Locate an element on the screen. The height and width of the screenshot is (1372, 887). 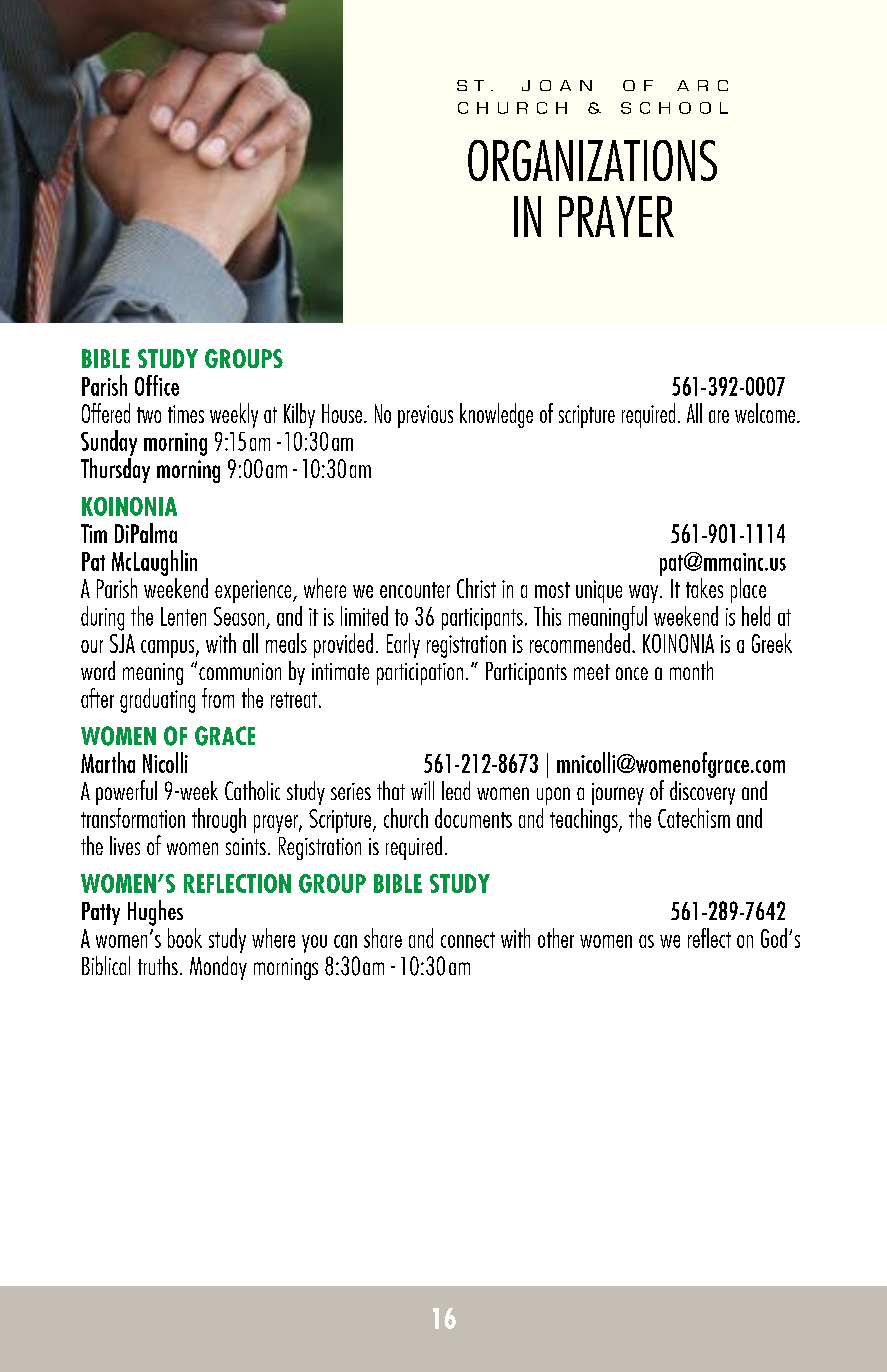
takes is located at coordinates (704, 588).
